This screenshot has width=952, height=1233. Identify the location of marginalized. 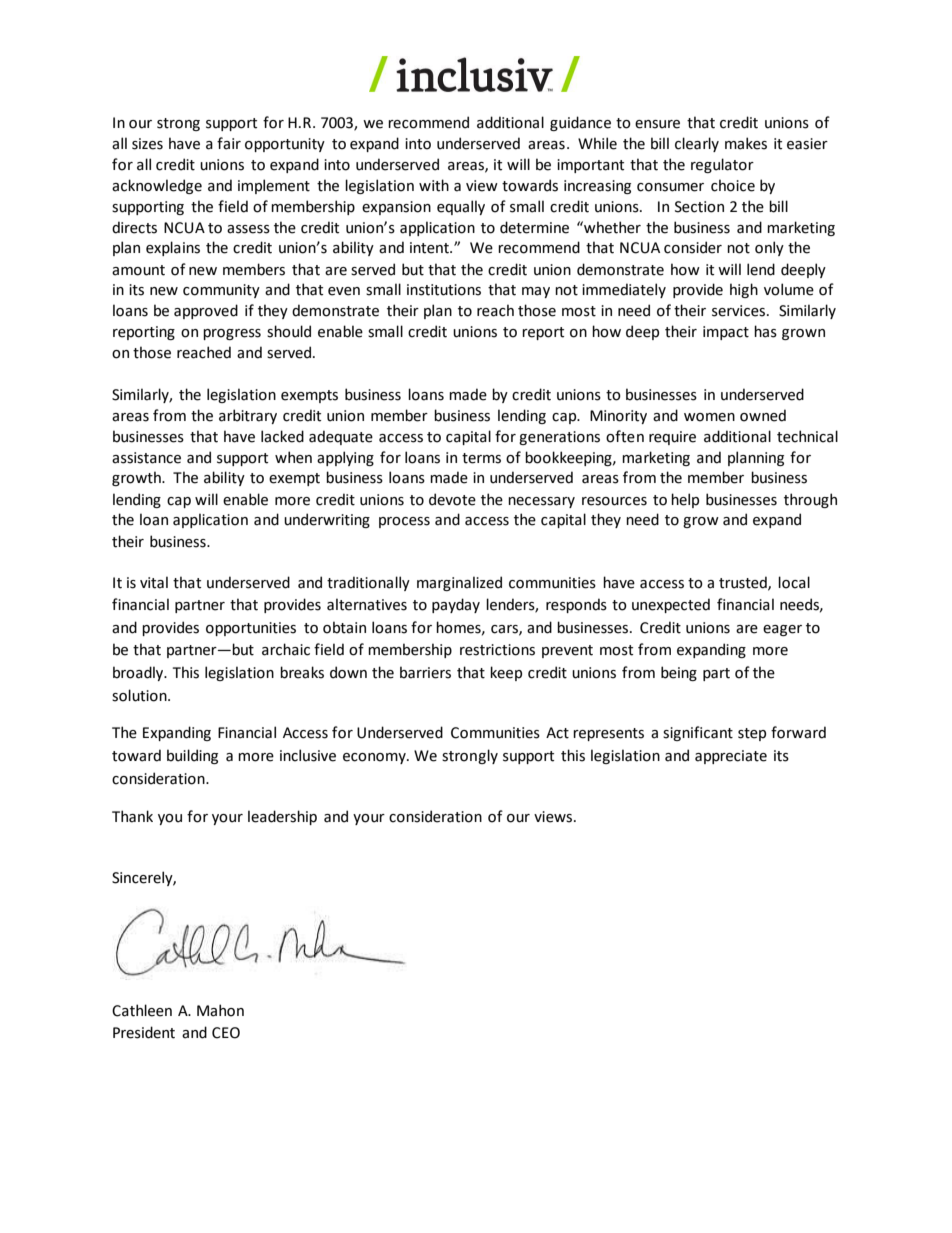
(459, 583).
